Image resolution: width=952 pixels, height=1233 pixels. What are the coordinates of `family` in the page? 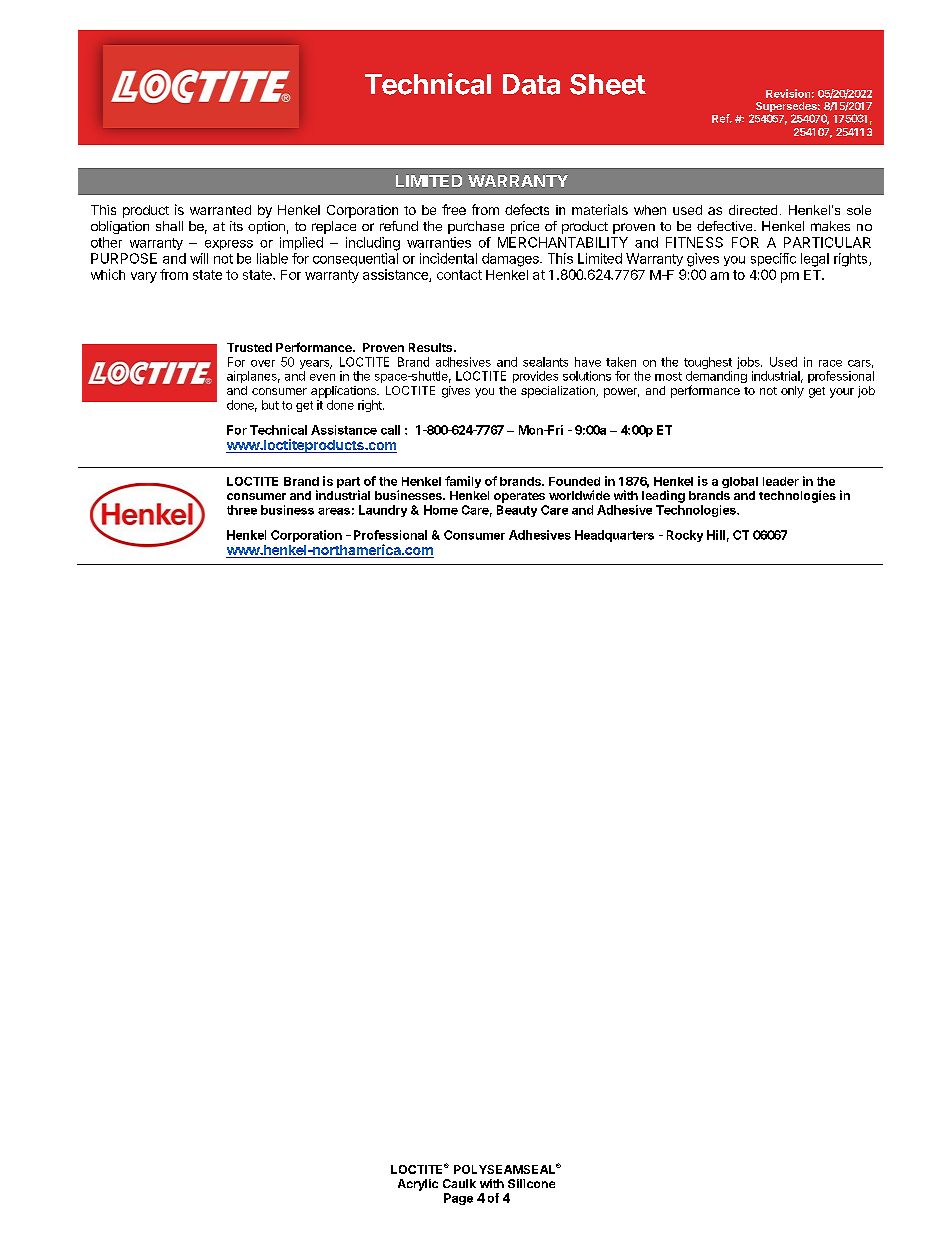 It's located at (463, 482).
